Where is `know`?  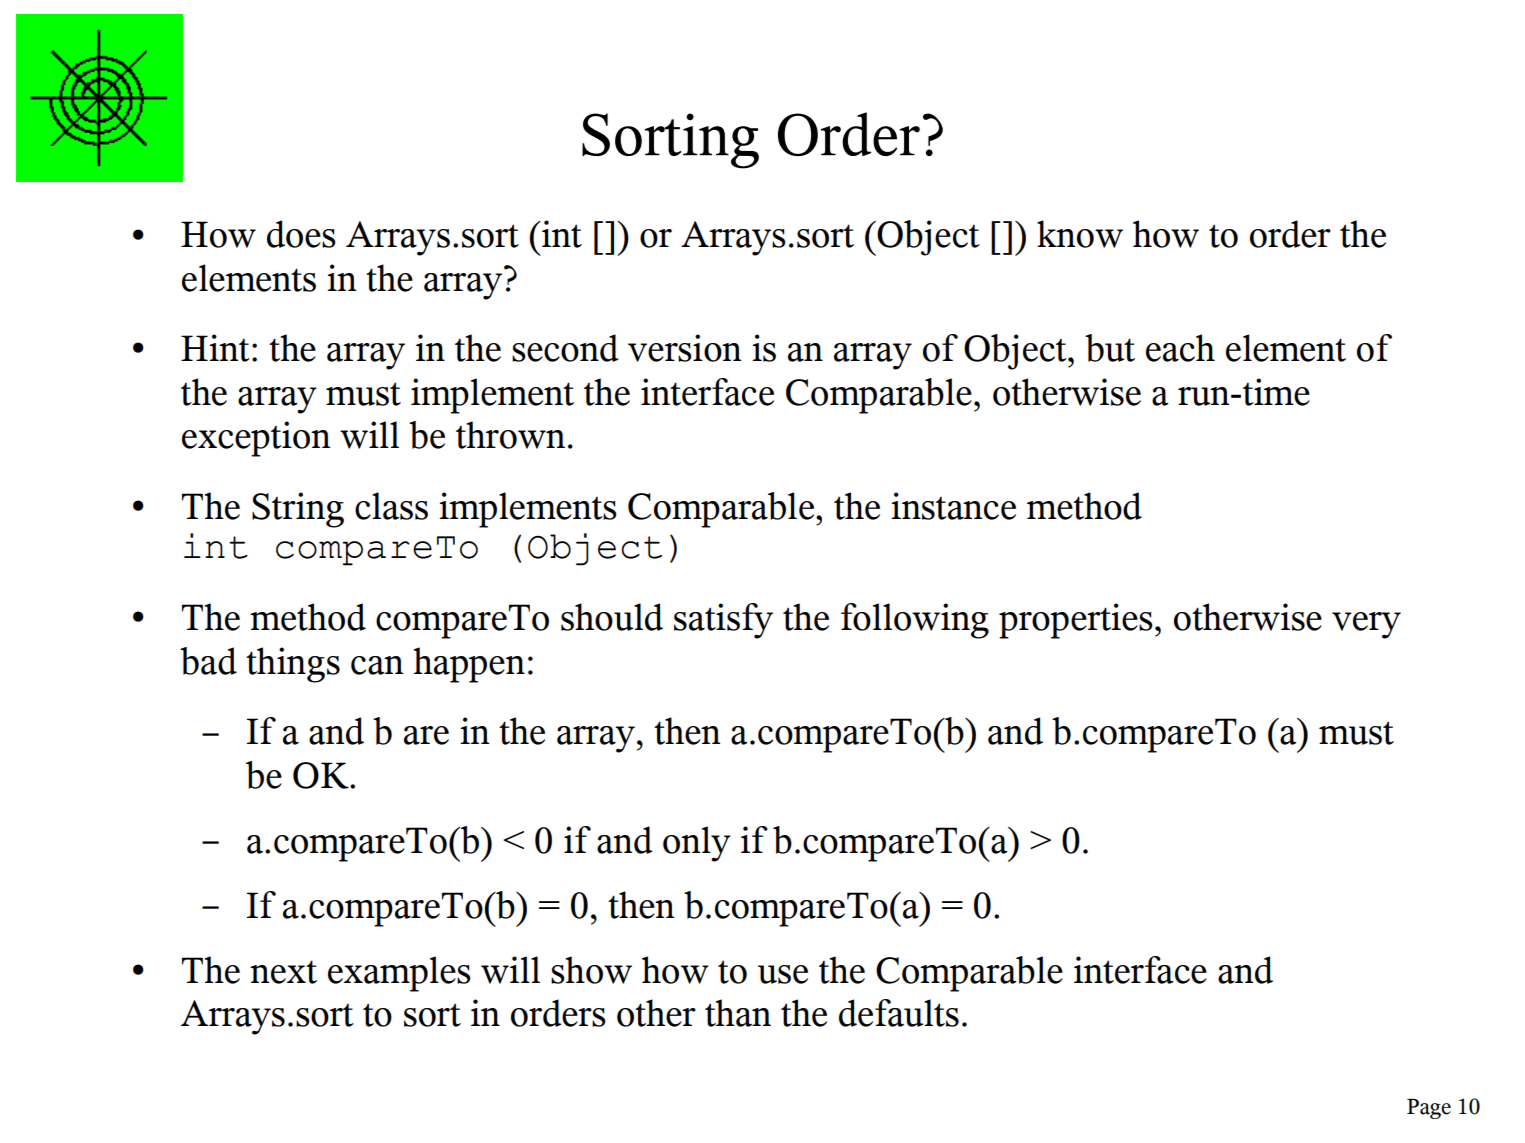
know is located at coordinates (1080, 234).
